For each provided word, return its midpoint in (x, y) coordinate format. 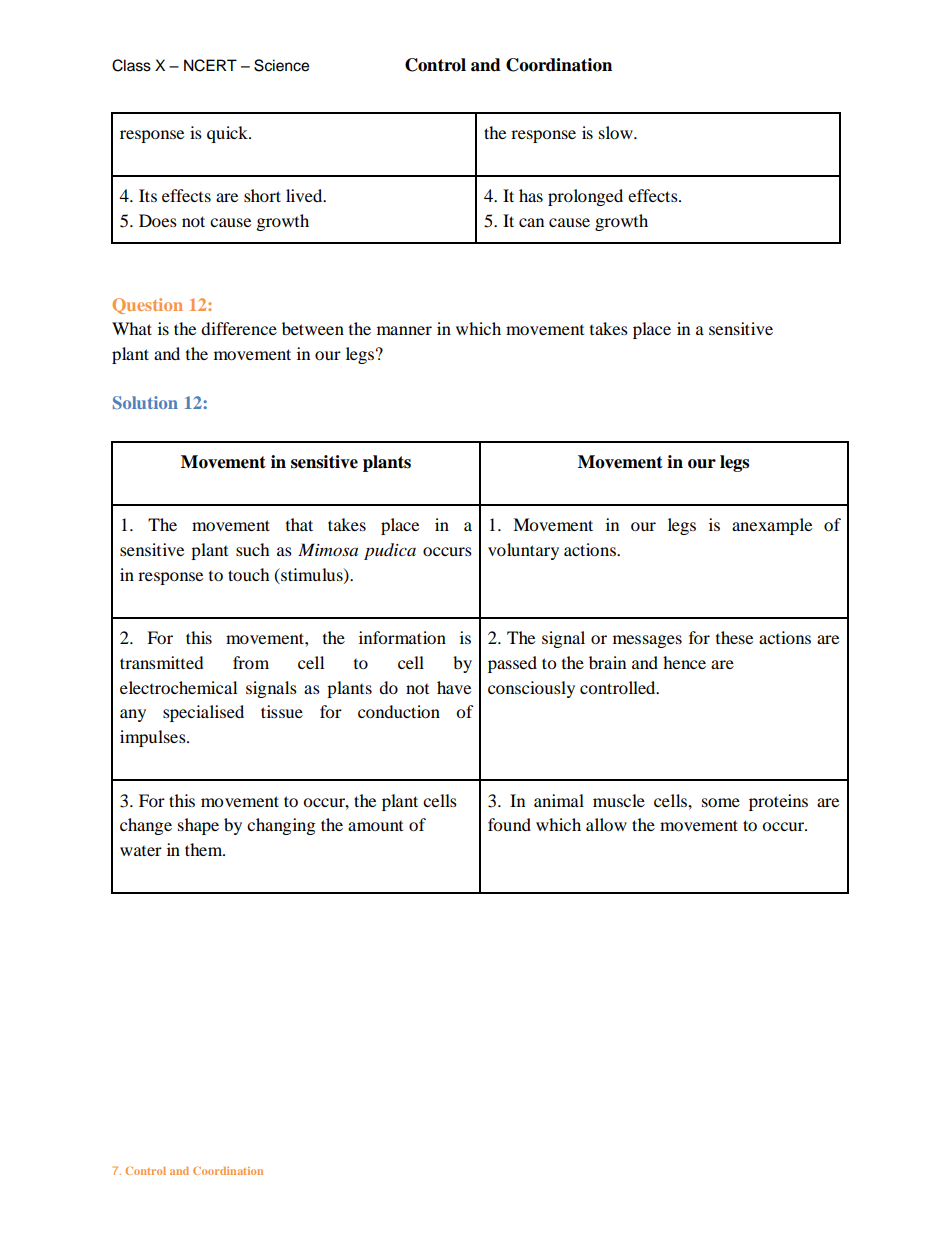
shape (198, 826)
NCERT (210, 65)
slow (617, 132)
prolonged (585, 197)
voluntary (523, 551)
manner (404, 330)
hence (684, 662)
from (251, 662)
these (734, 637)
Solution (145, 402)
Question (147, 306)
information (402, 637)
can (531, 222)
